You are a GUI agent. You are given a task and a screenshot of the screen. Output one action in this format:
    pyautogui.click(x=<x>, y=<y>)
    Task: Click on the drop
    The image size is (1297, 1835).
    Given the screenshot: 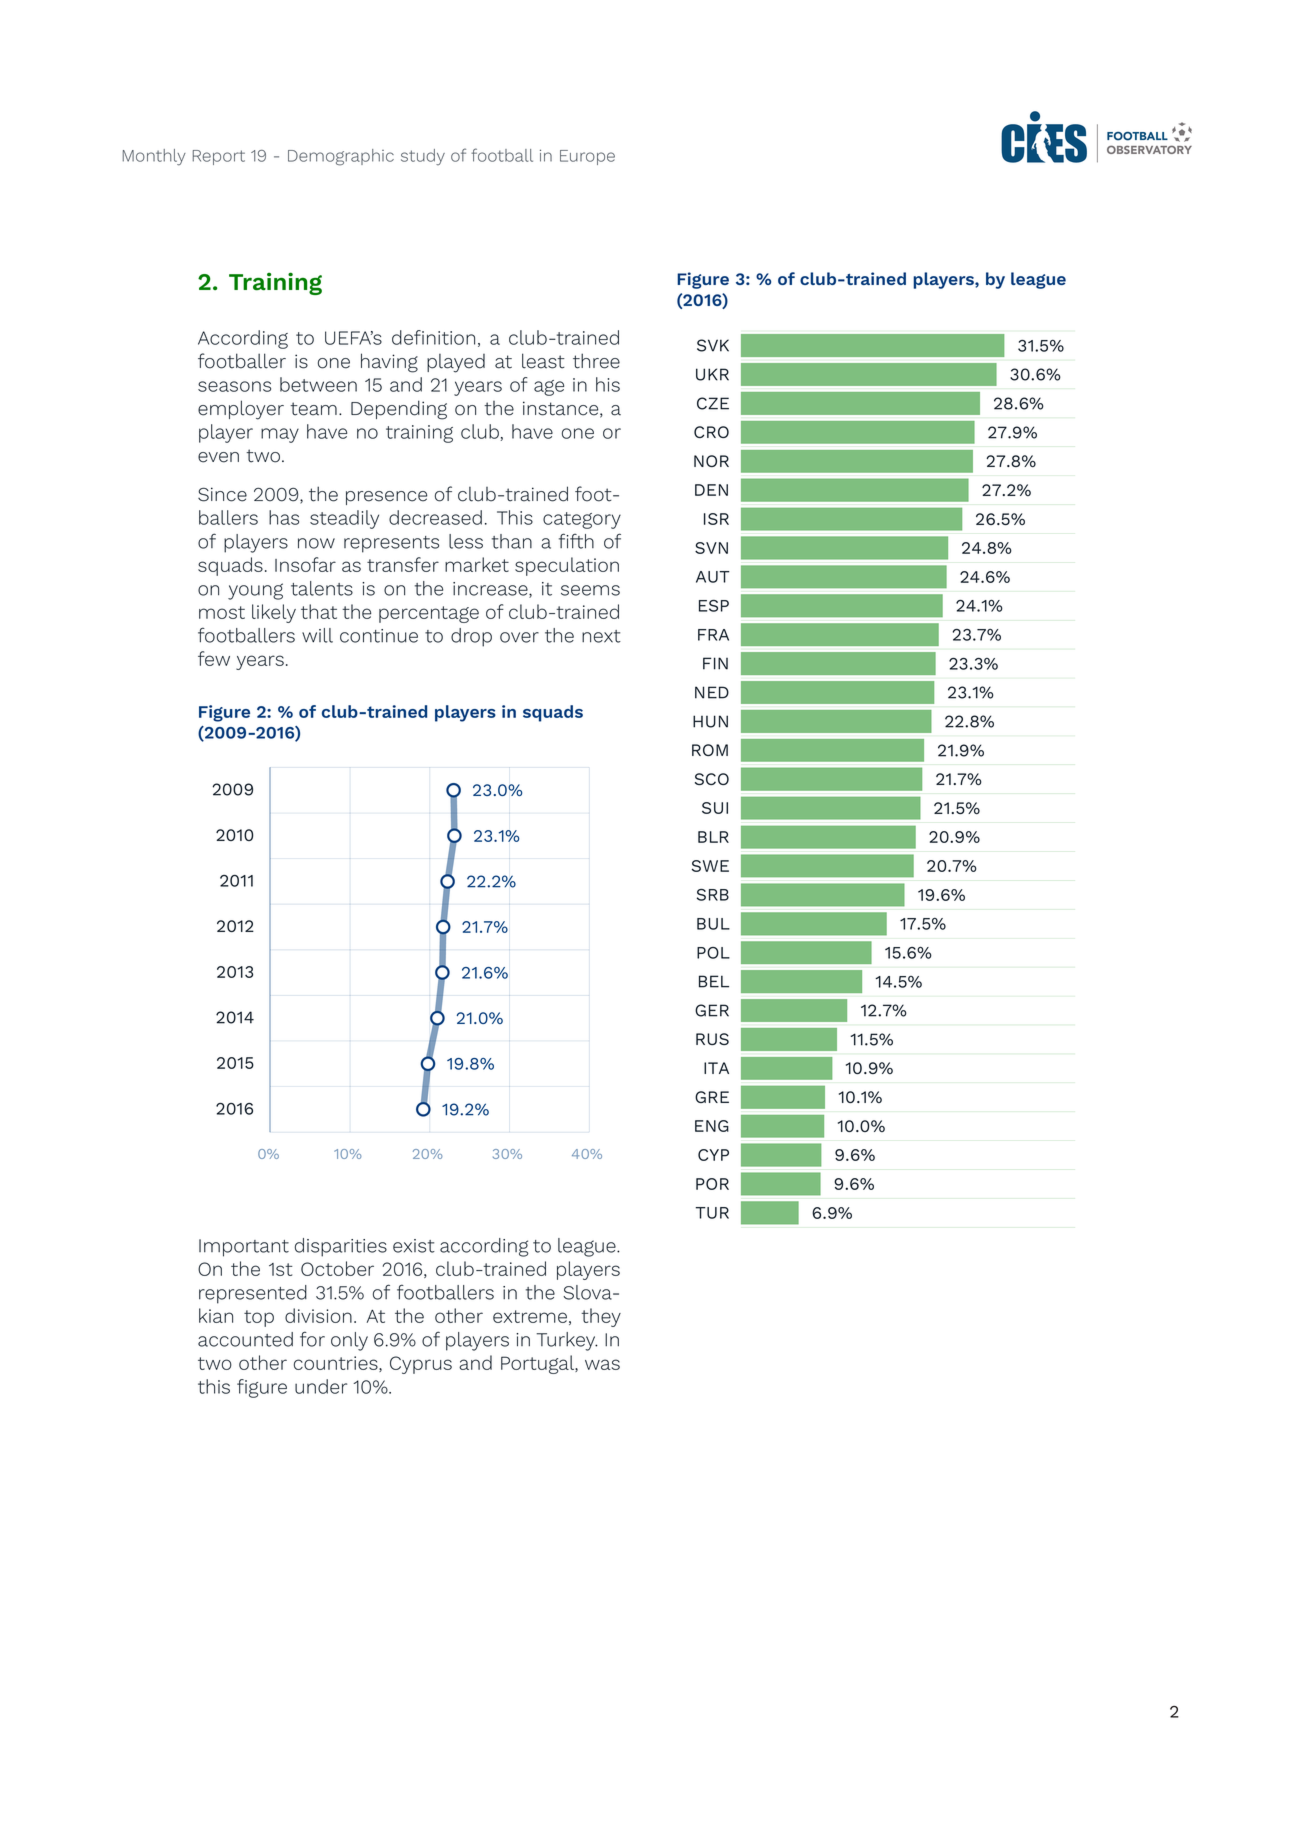 What is the action you would take?
    pyautogui.click(x=471, y=637)
